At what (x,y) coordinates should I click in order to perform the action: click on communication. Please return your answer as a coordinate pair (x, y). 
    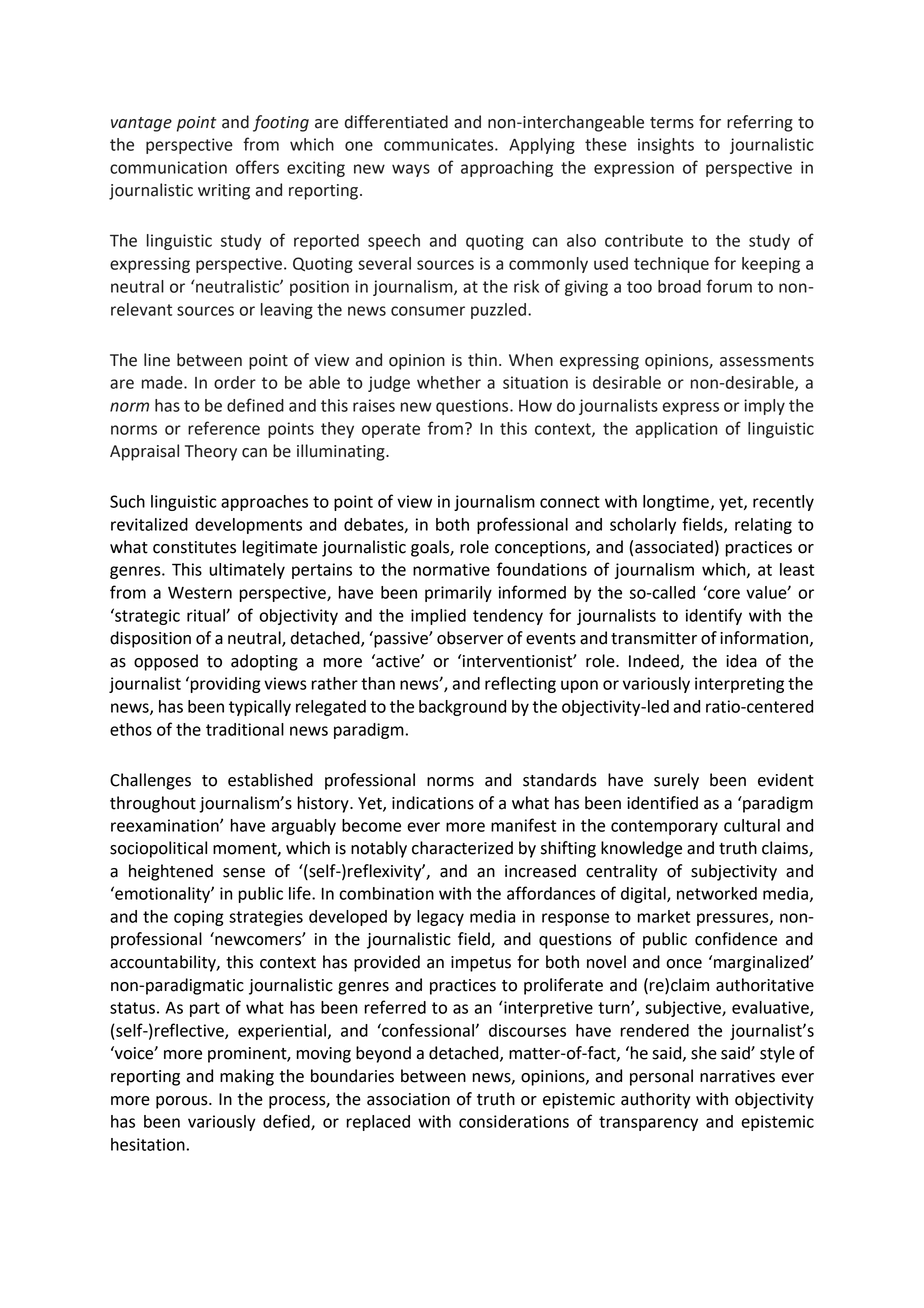
    Looking at the image, I should click on (168, 167).
